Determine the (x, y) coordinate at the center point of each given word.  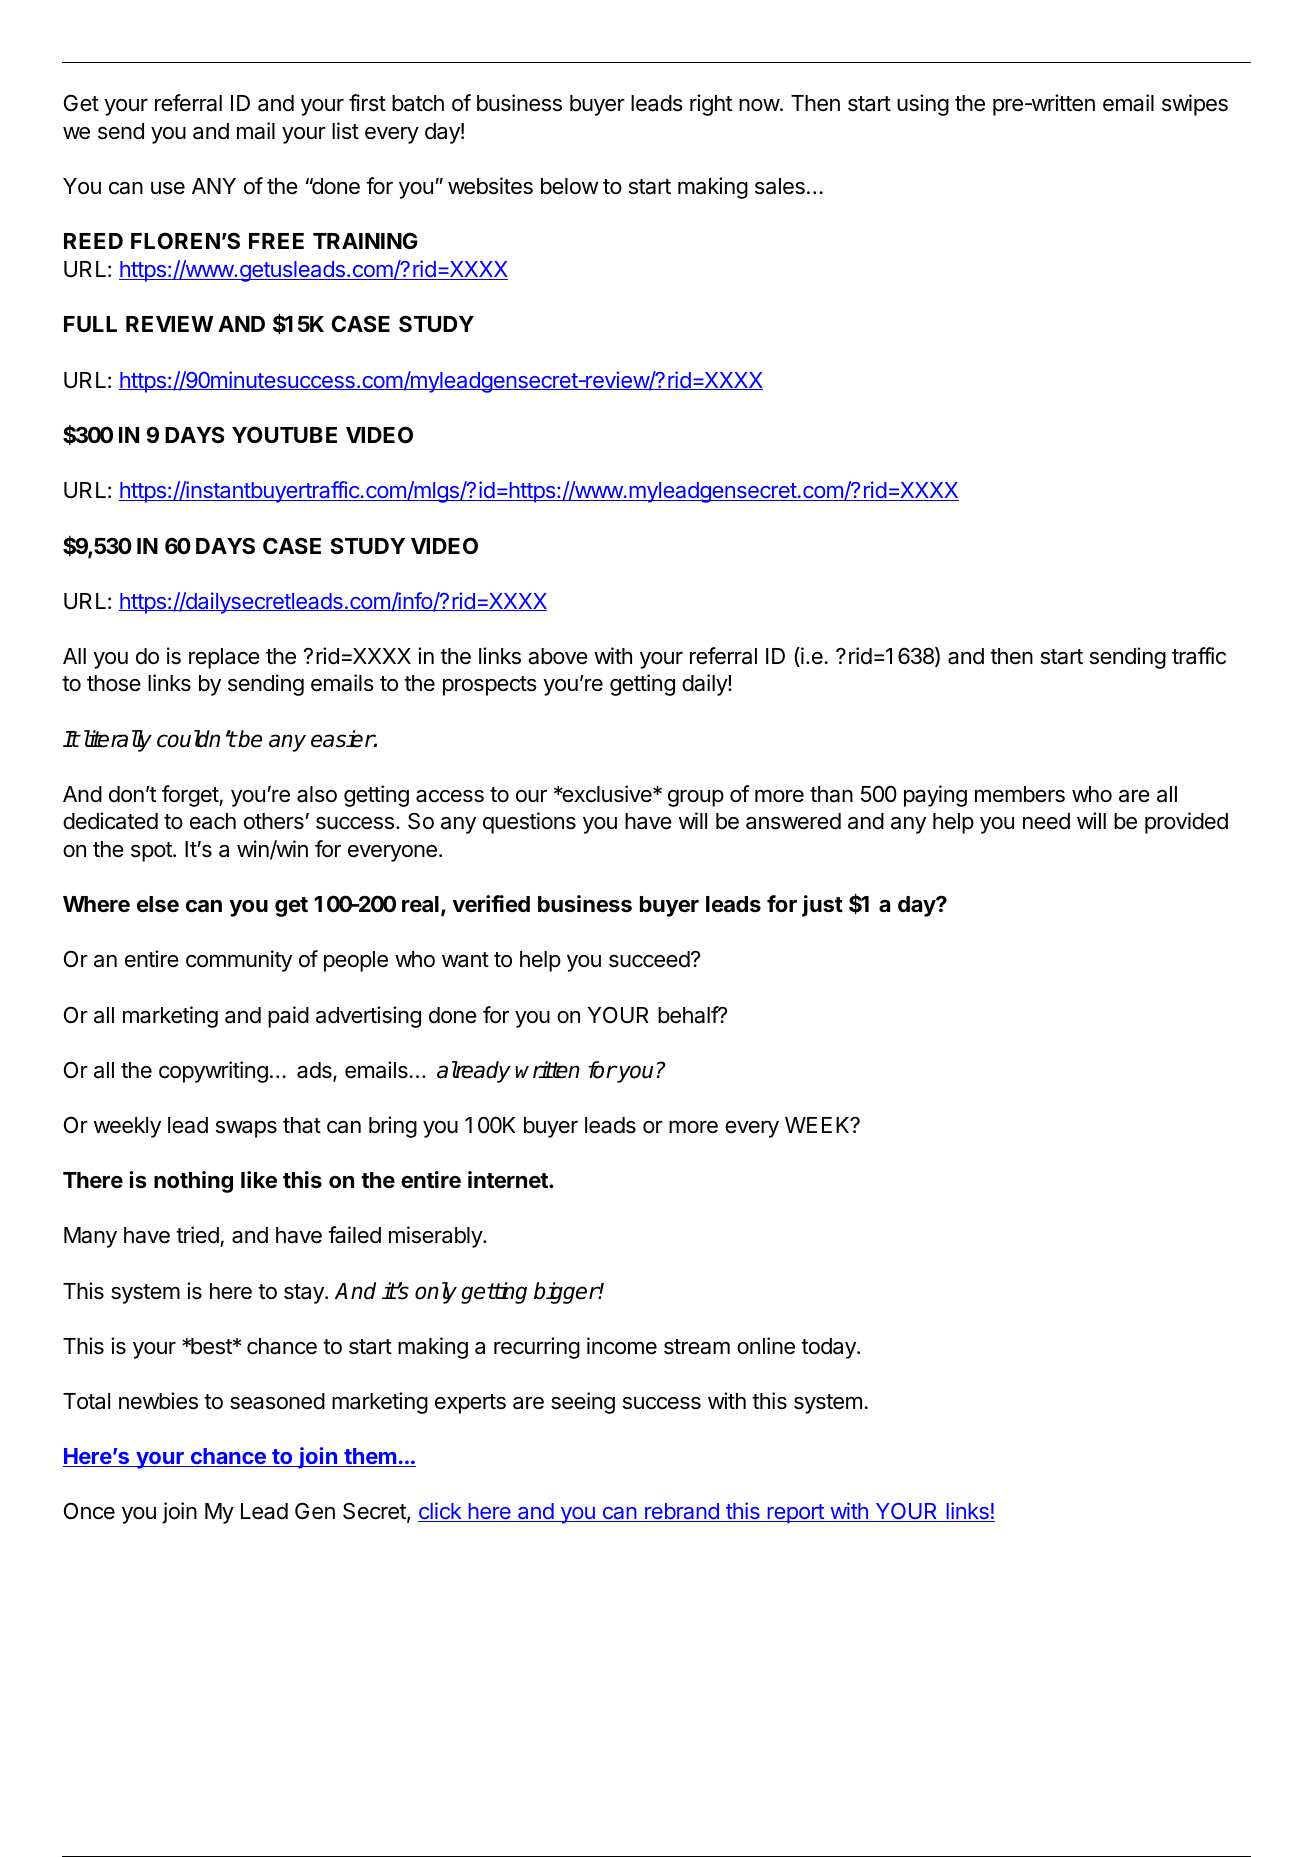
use (168, 188)
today (829, 1348)
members (1020, 794)
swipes (1195, 105)
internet (509, 1180)
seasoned (277, 1401)
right (711, 105)
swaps (246, 1129)
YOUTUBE (284, 435)
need (1046, 821)
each (213, 821)
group (696, 798)
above (558, 656)
